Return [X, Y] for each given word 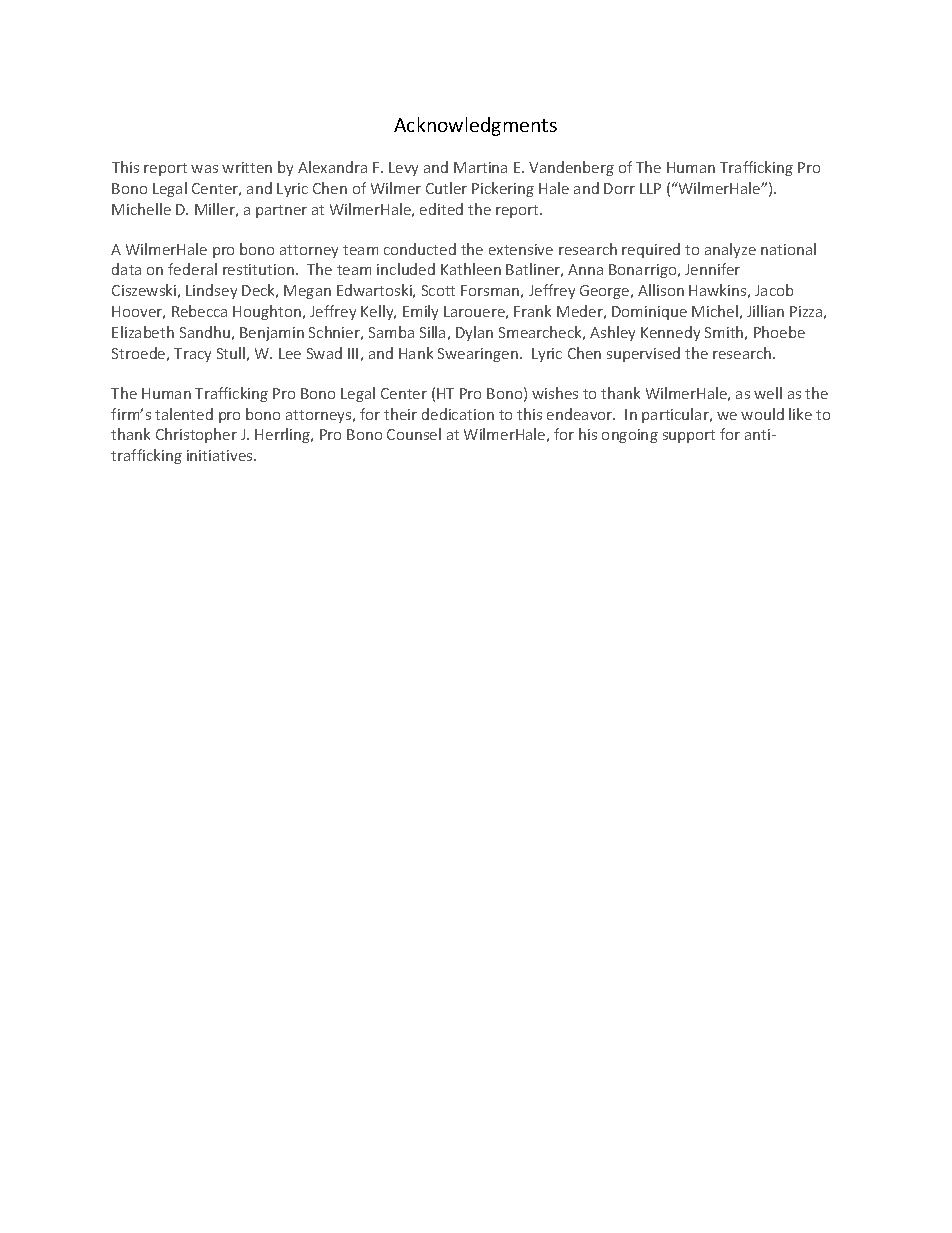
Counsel [414, 434]
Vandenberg [571, 168]
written [247, 167]
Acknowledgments [475, 126]
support [689, 436]
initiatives [221, 455]
